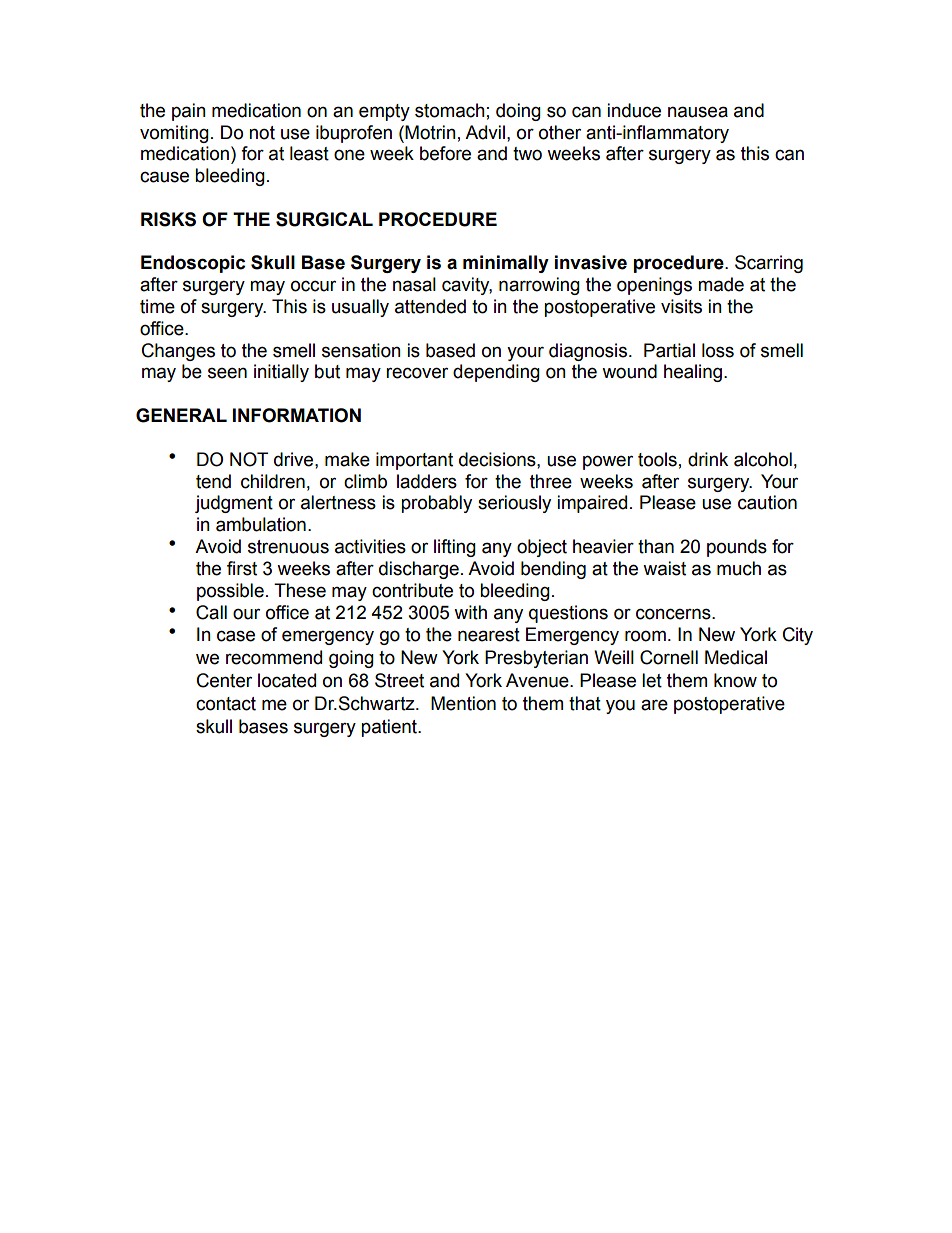 The image size is (952, 1233). I want to click on Changes, so click(178, 352).
